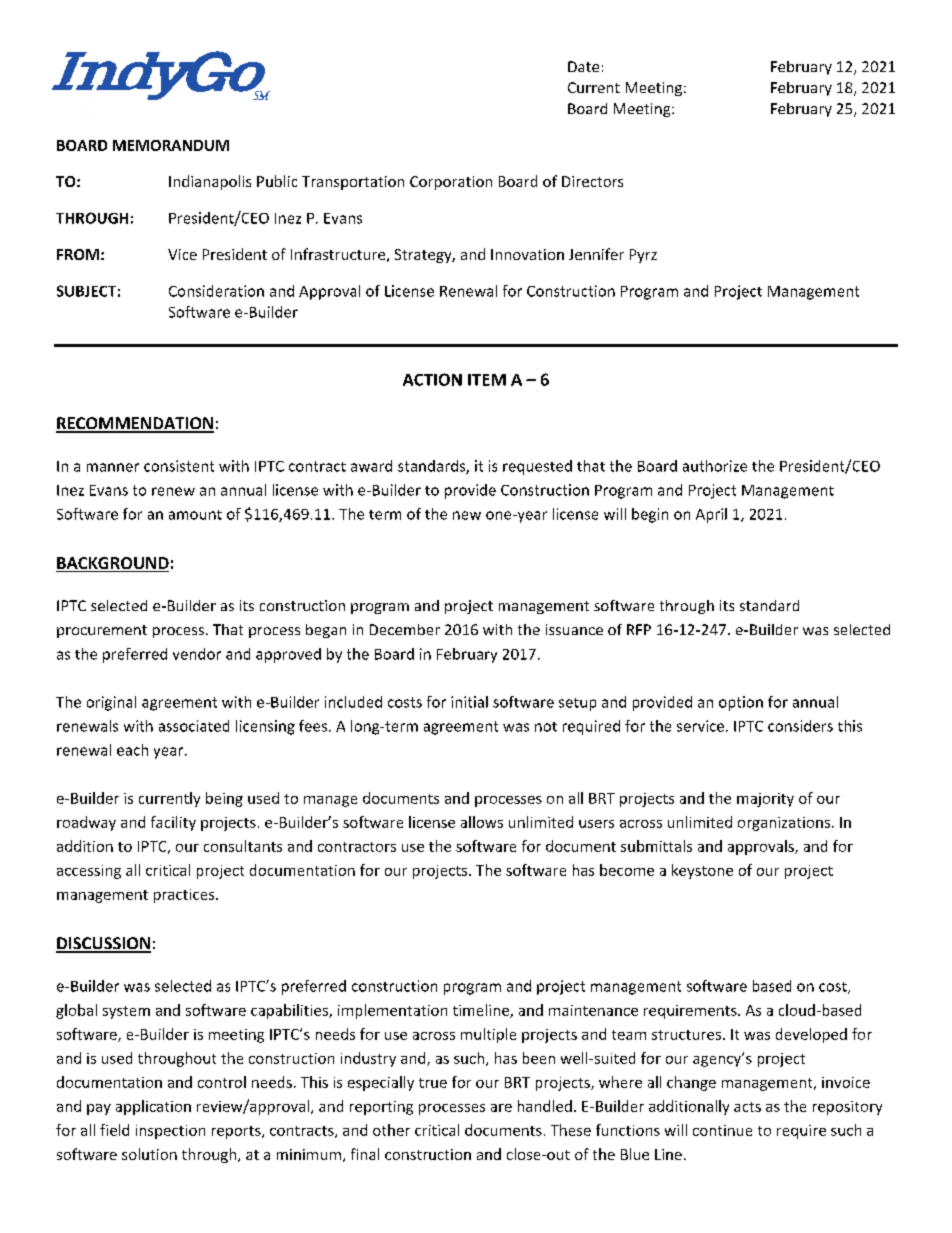 This image has width=952, height=1233. I want to click on MEMORANDUM, so click(171, 145).
